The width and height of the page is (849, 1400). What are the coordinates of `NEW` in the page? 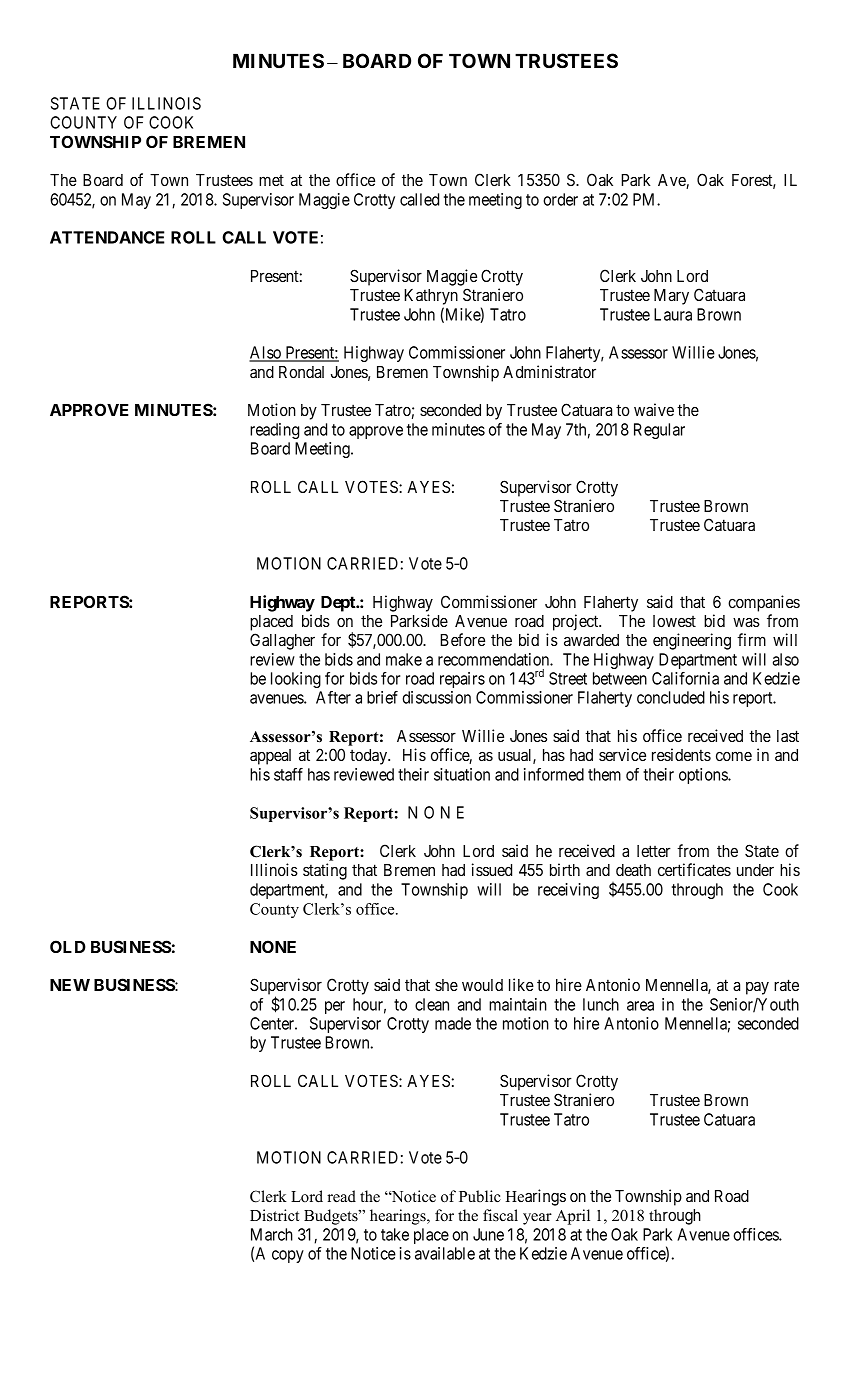 It's located at (70, 985).
